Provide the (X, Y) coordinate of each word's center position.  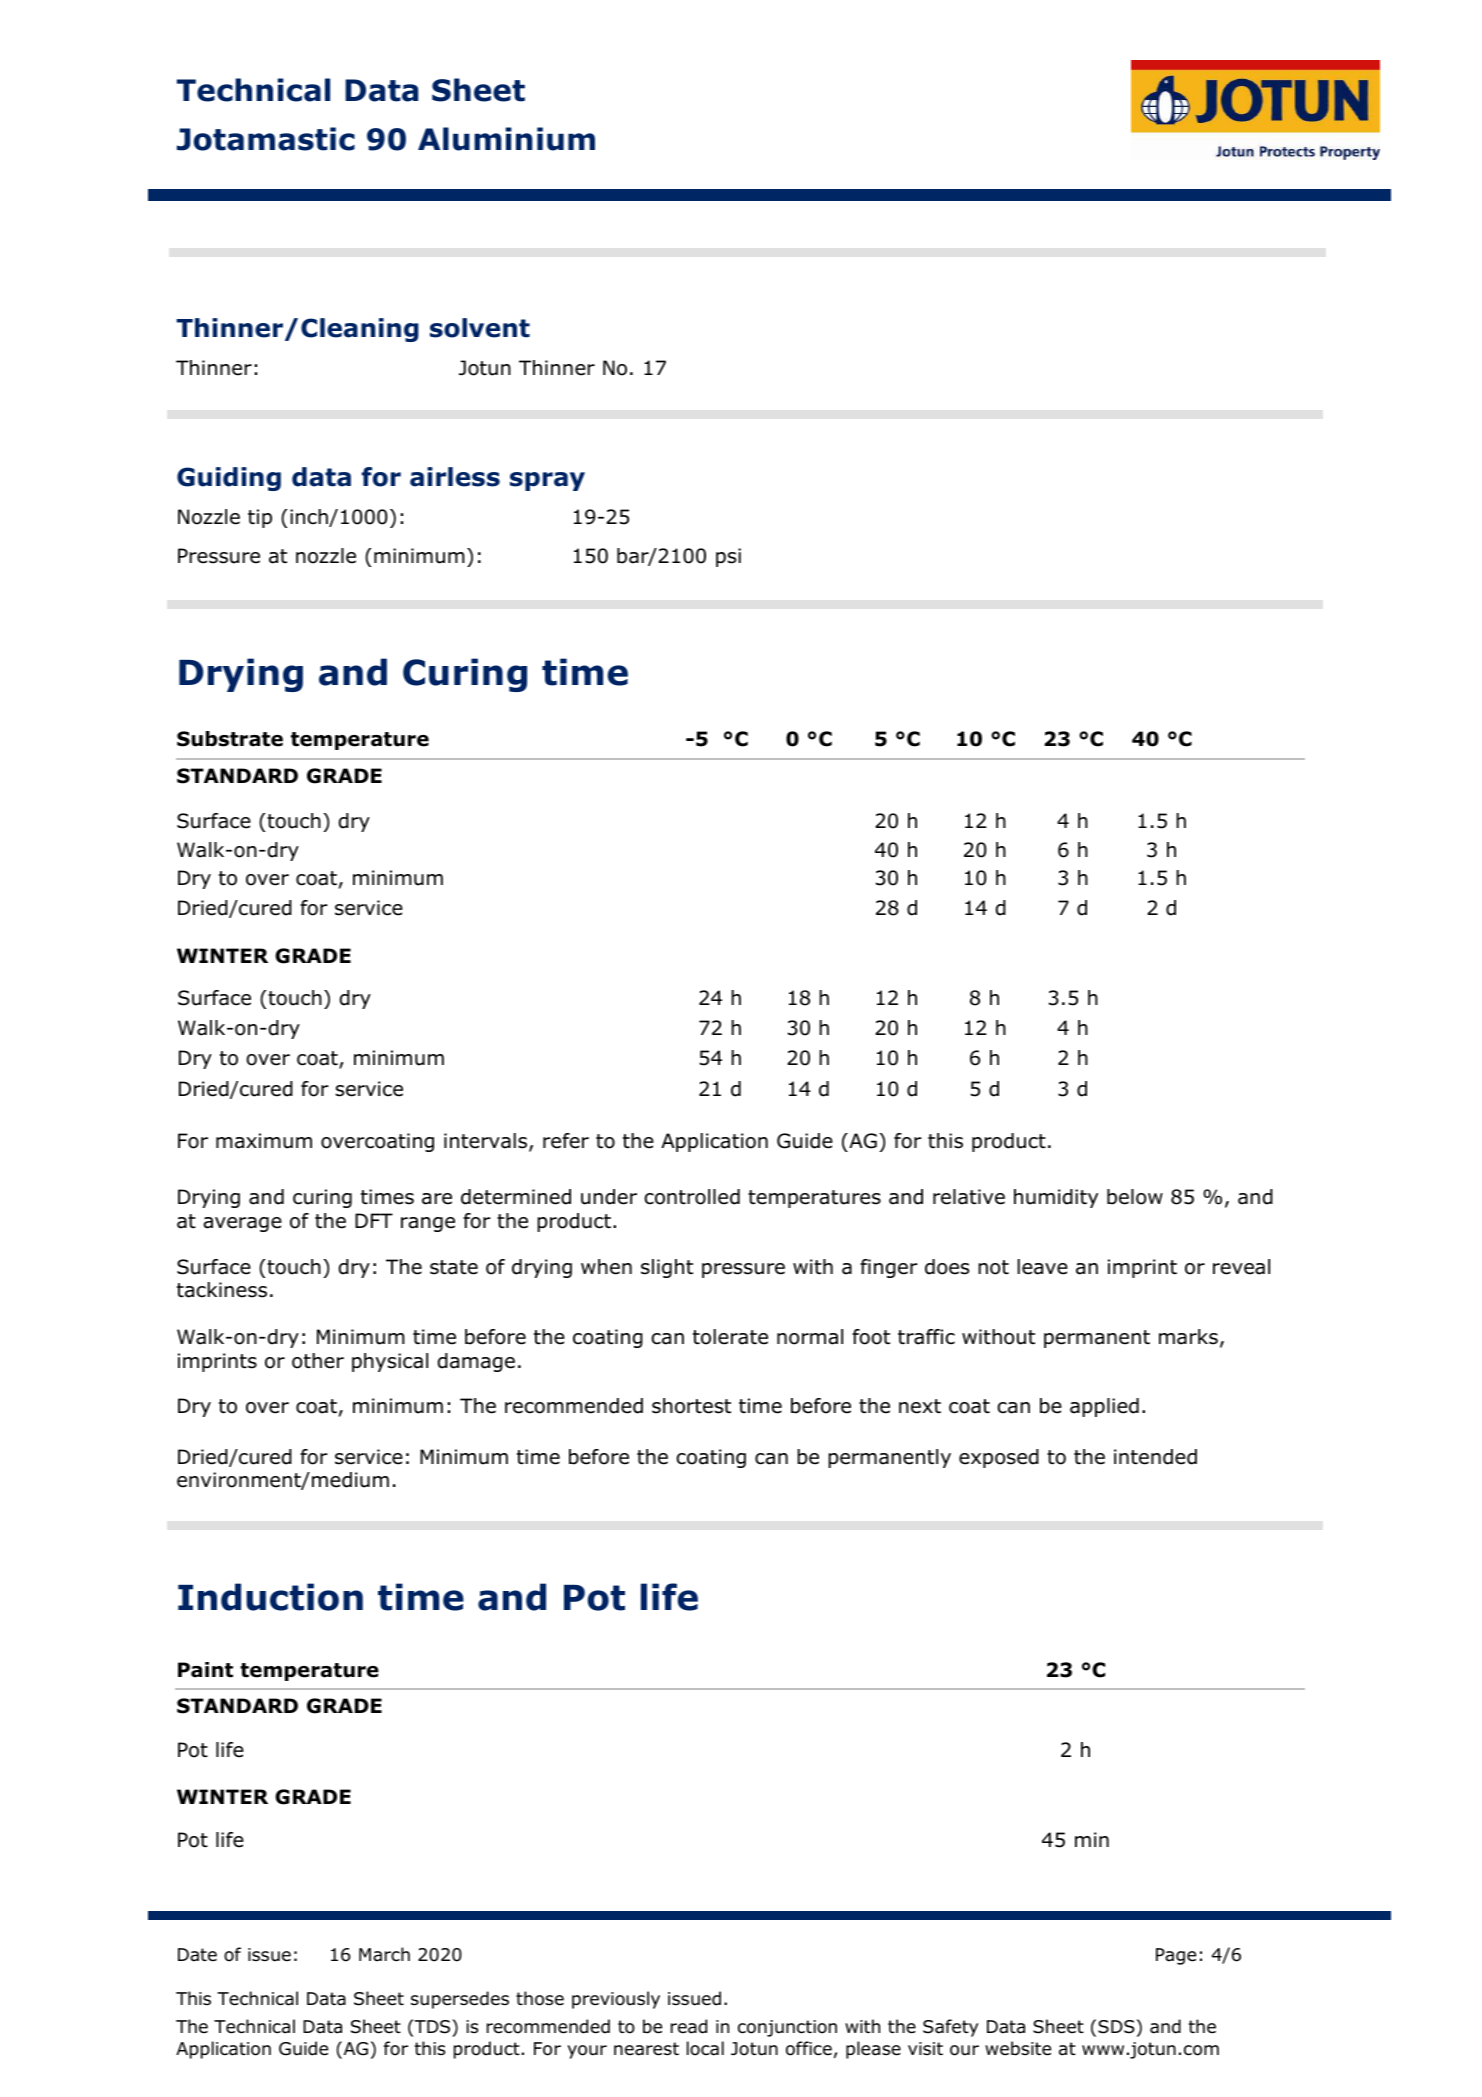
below (1135, 1197)
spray (547, 481)
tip (260, 518)
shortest (691, 1406)
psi (728, 557)
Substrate (230, 739)
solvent (480, 328)
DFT (374, 1220)
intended (1155, 1457)
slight (667, 1268)
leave (1042, 1267)
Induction (270, 1597)
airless (455, 477)
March (384, 1954)
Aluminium (506, 139)
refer (566, 1141)
